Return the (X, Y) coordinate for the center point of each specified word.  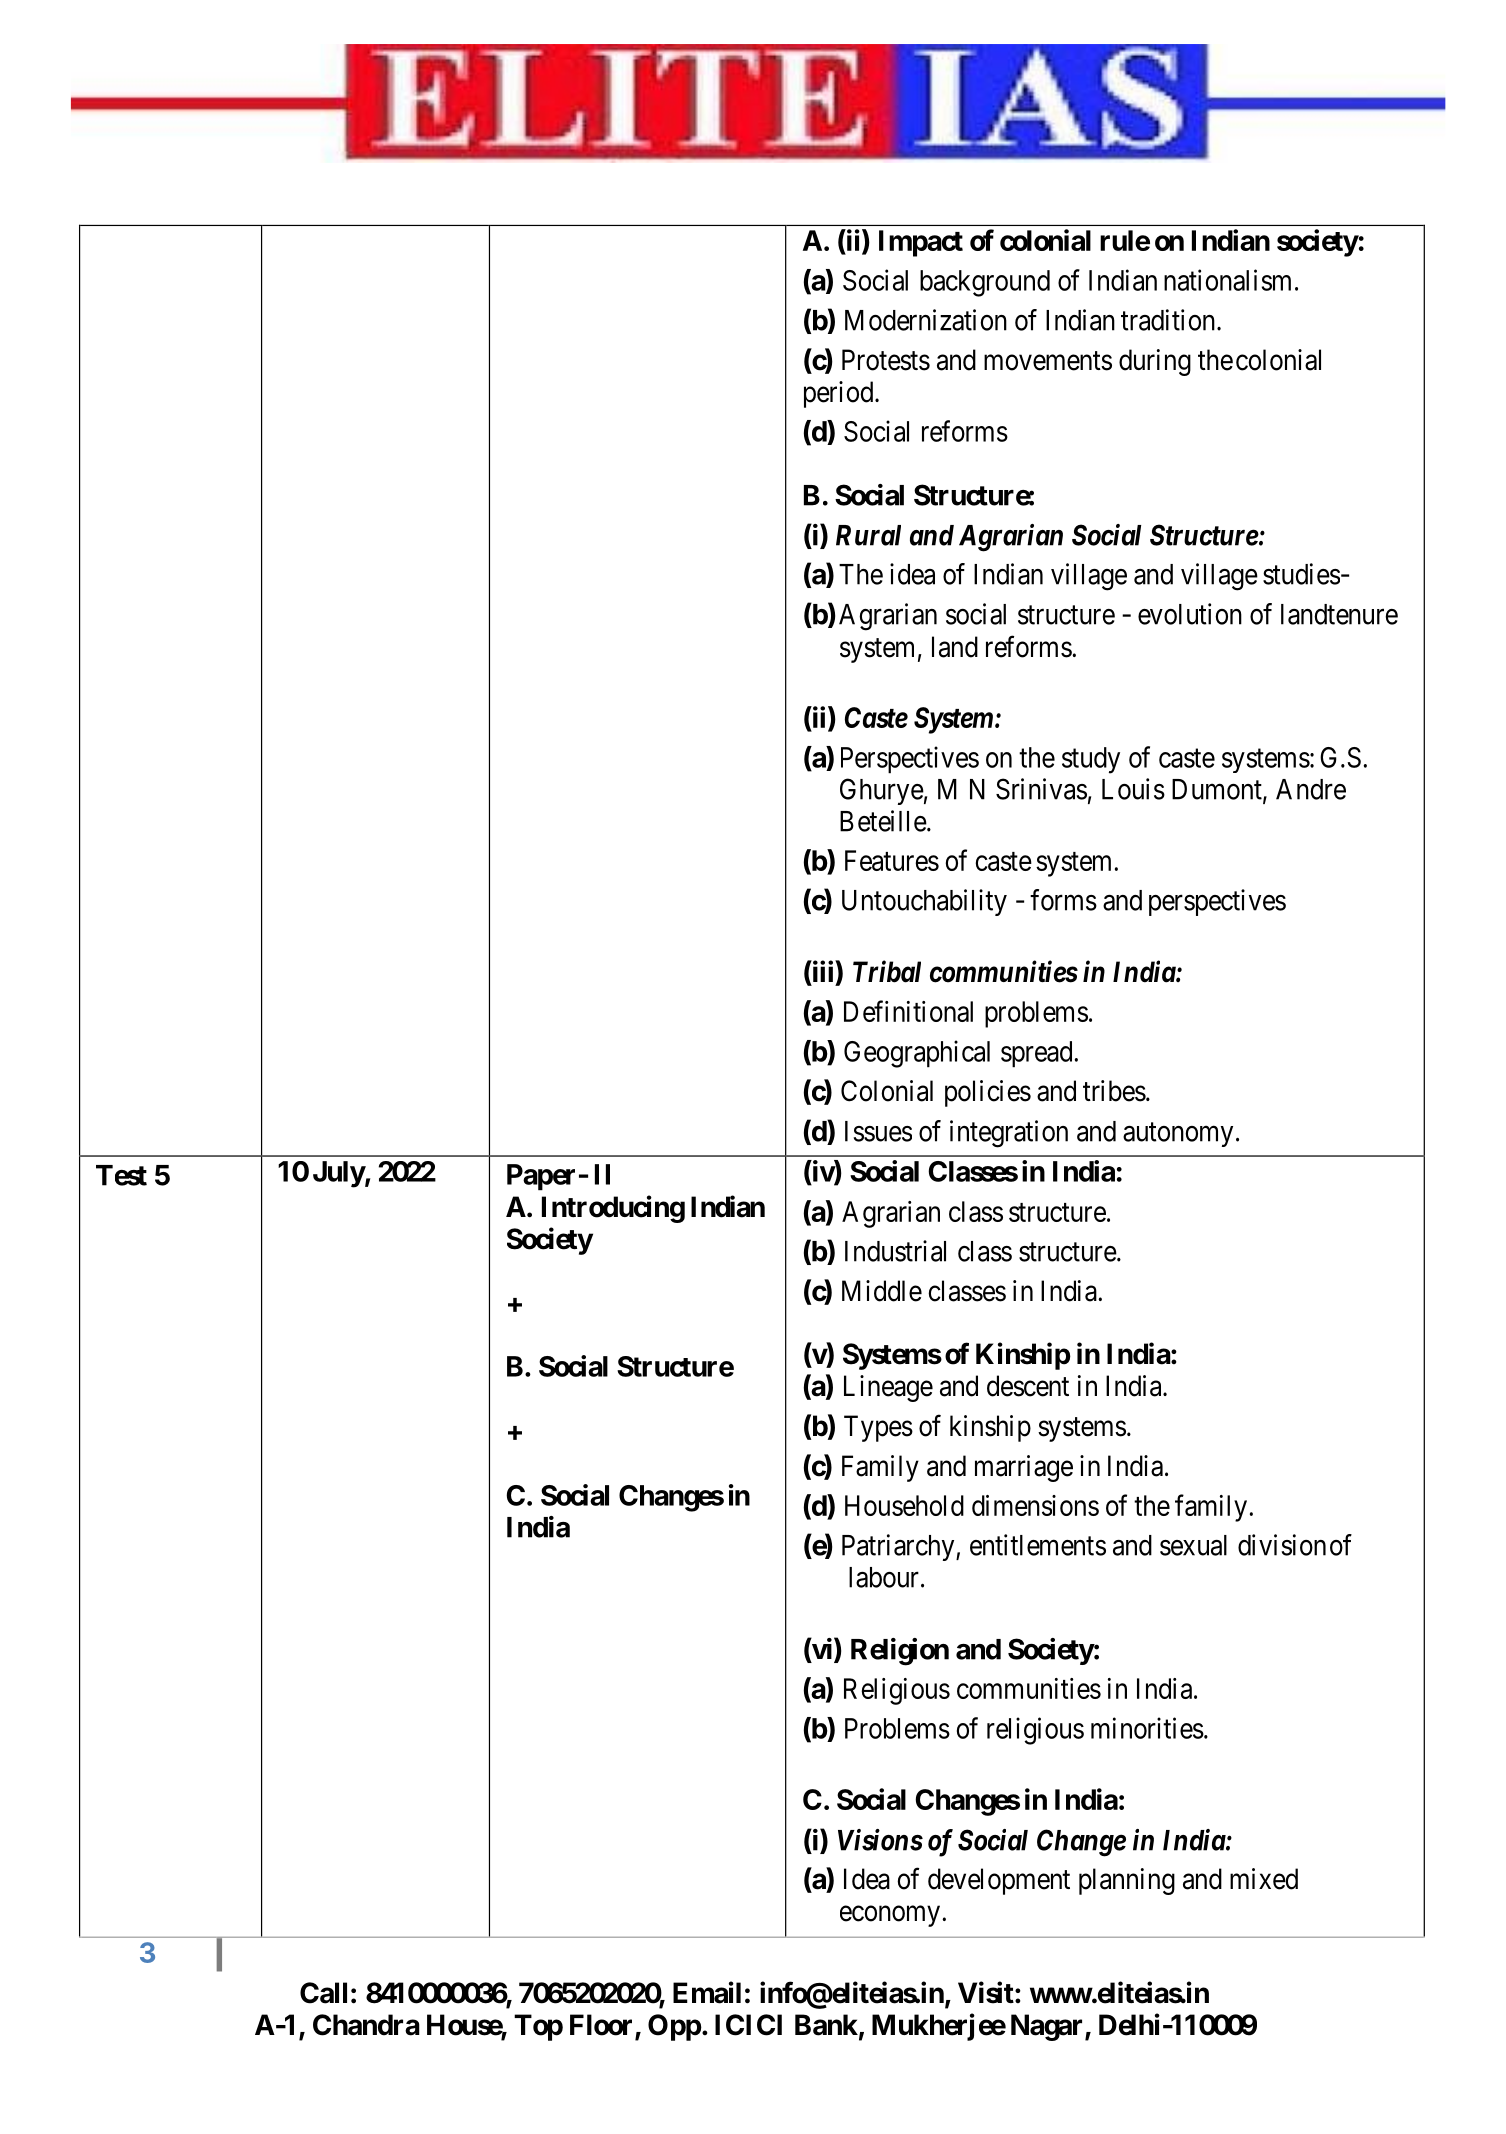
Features (892, 860)
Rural (868, 535)
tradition (1169, 320)
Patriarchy (899, 1547)
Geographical (917, 1054)
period (840, 394)
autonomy (1178, 1134)
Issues (878, 1131)
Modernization (926, 320)
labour (884, 1577)
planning (1127, 1881)
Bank (826, 2025)
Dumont (1218, 790)
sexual (1193, 1545)
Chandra (366, 2025)
